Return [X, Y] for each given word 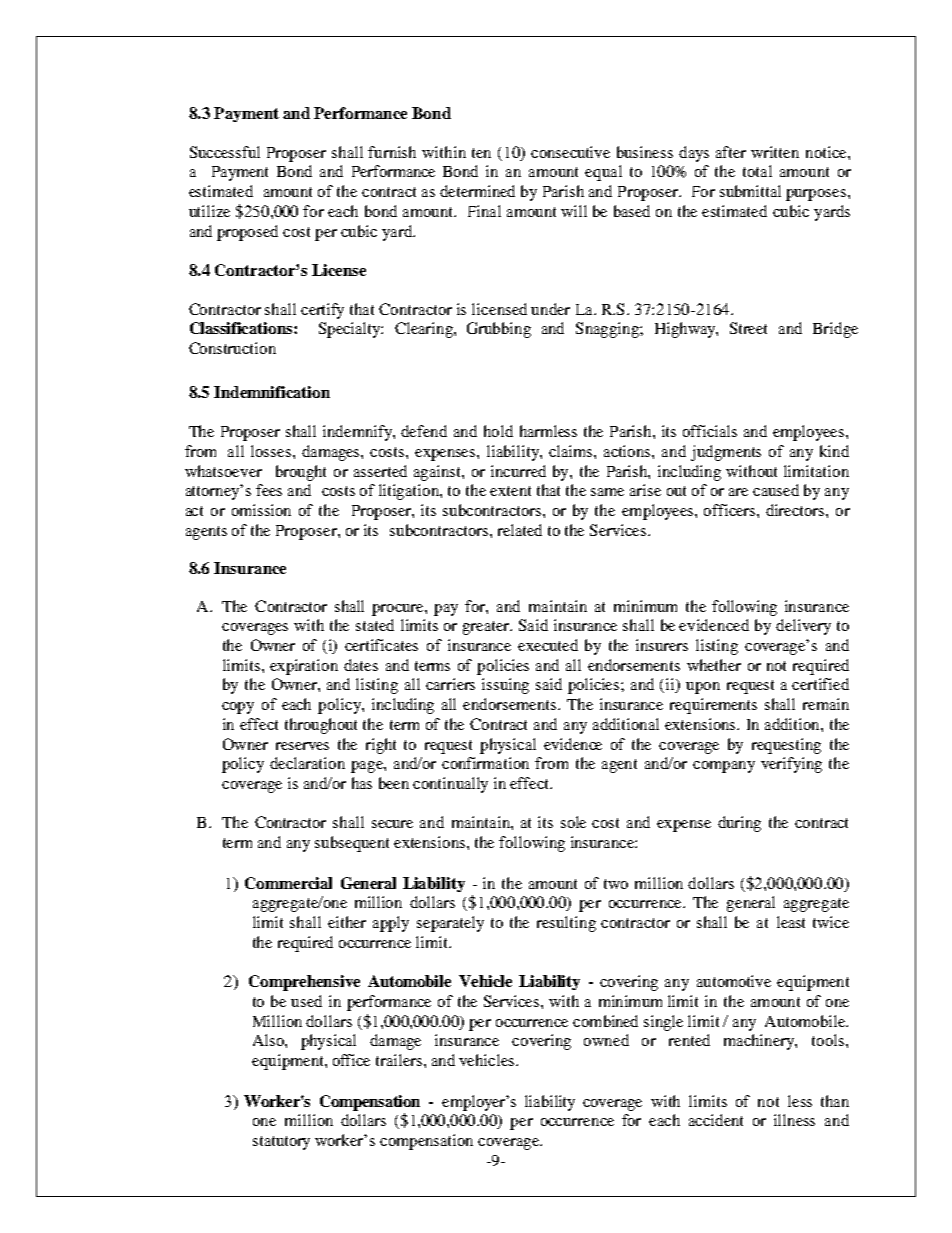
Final [484, 211]
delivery [803, 627]
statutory [281, 1143]
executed [548, 645]
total [757, 171]
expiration [304, 667]
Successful [225, 152]
